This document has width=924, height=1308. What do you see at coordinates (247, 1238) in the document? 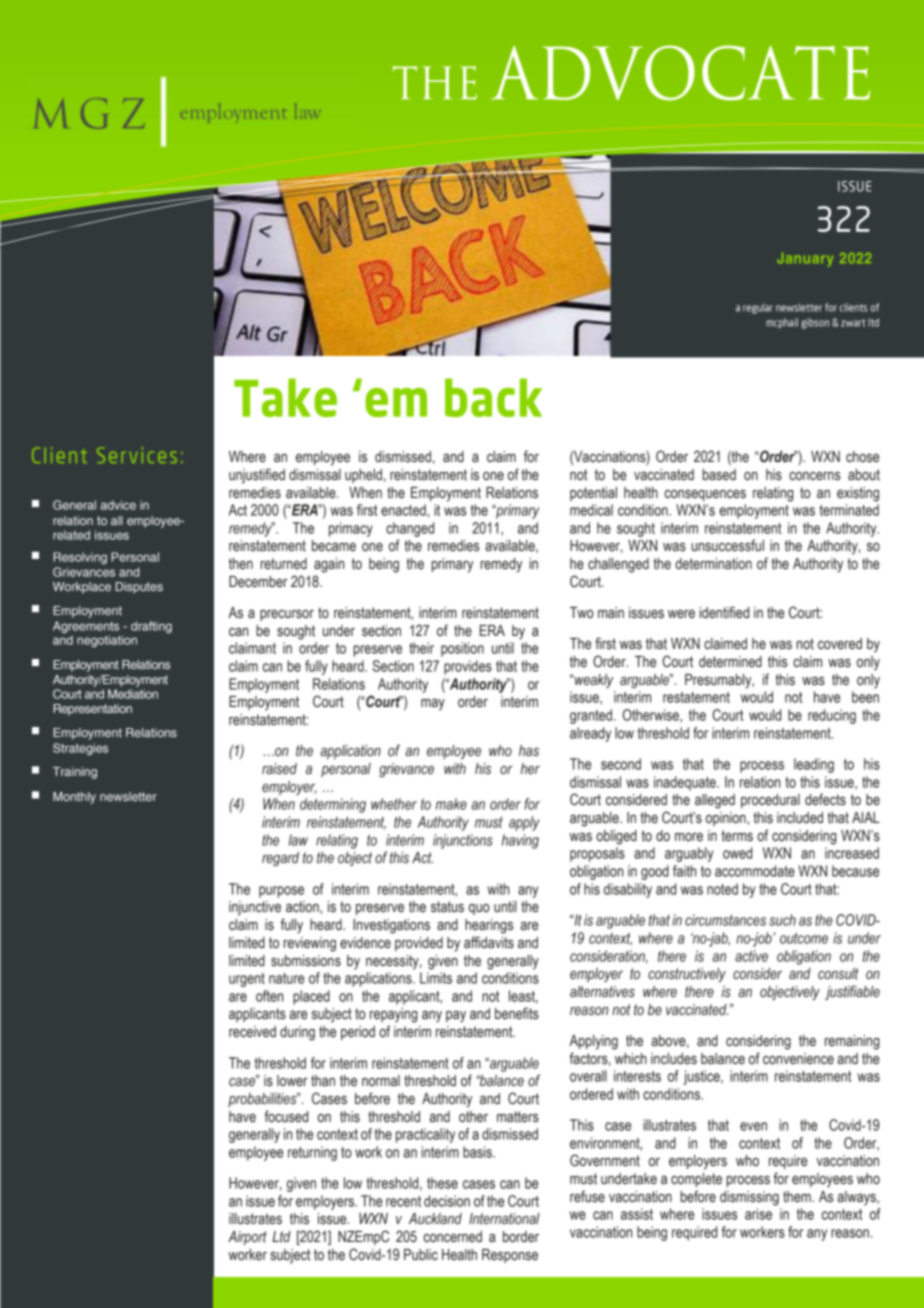
I see `Airport` at bounding box center [247, 1238].
